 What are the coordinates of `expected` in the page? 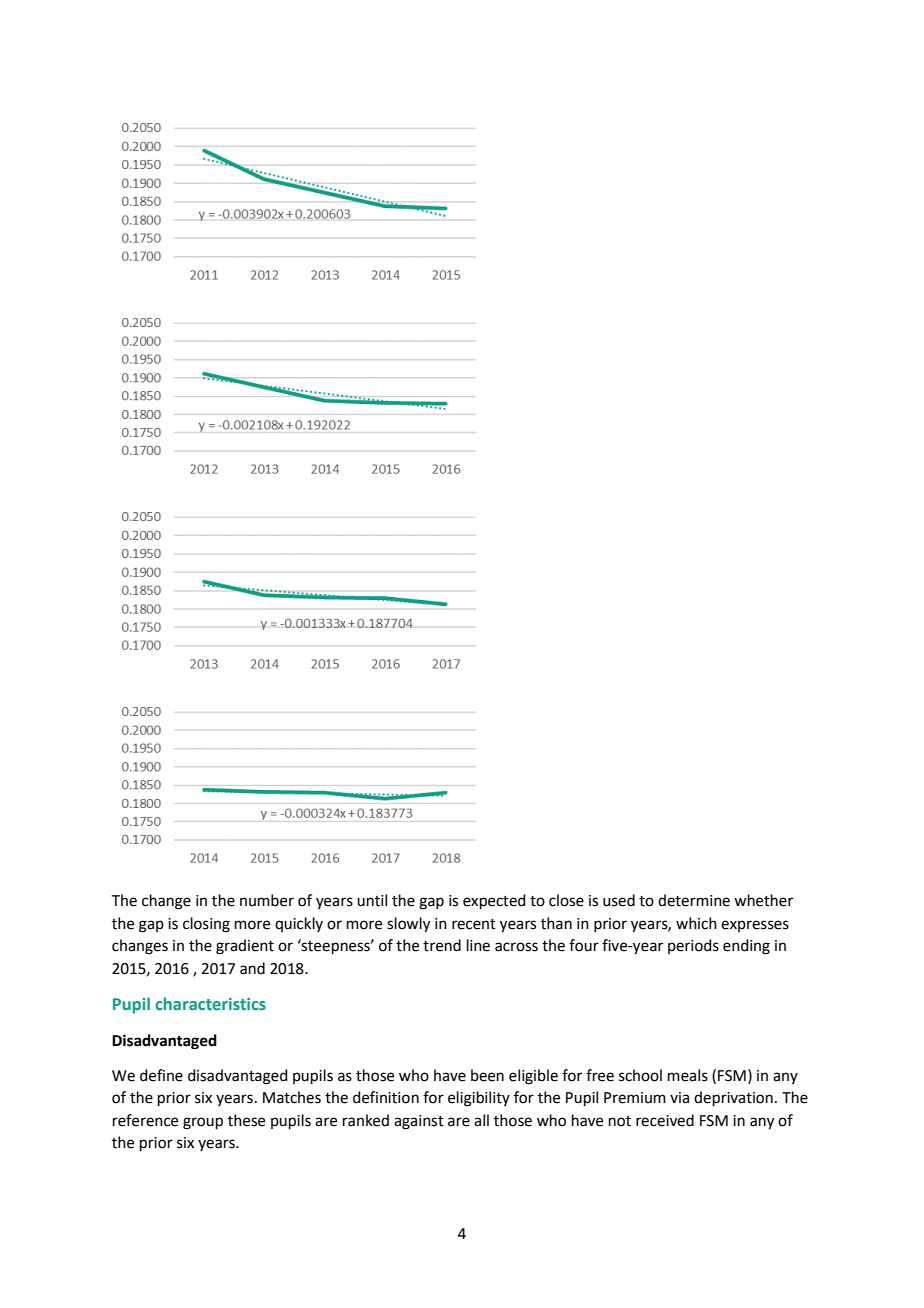 It's located at (494, 901).
